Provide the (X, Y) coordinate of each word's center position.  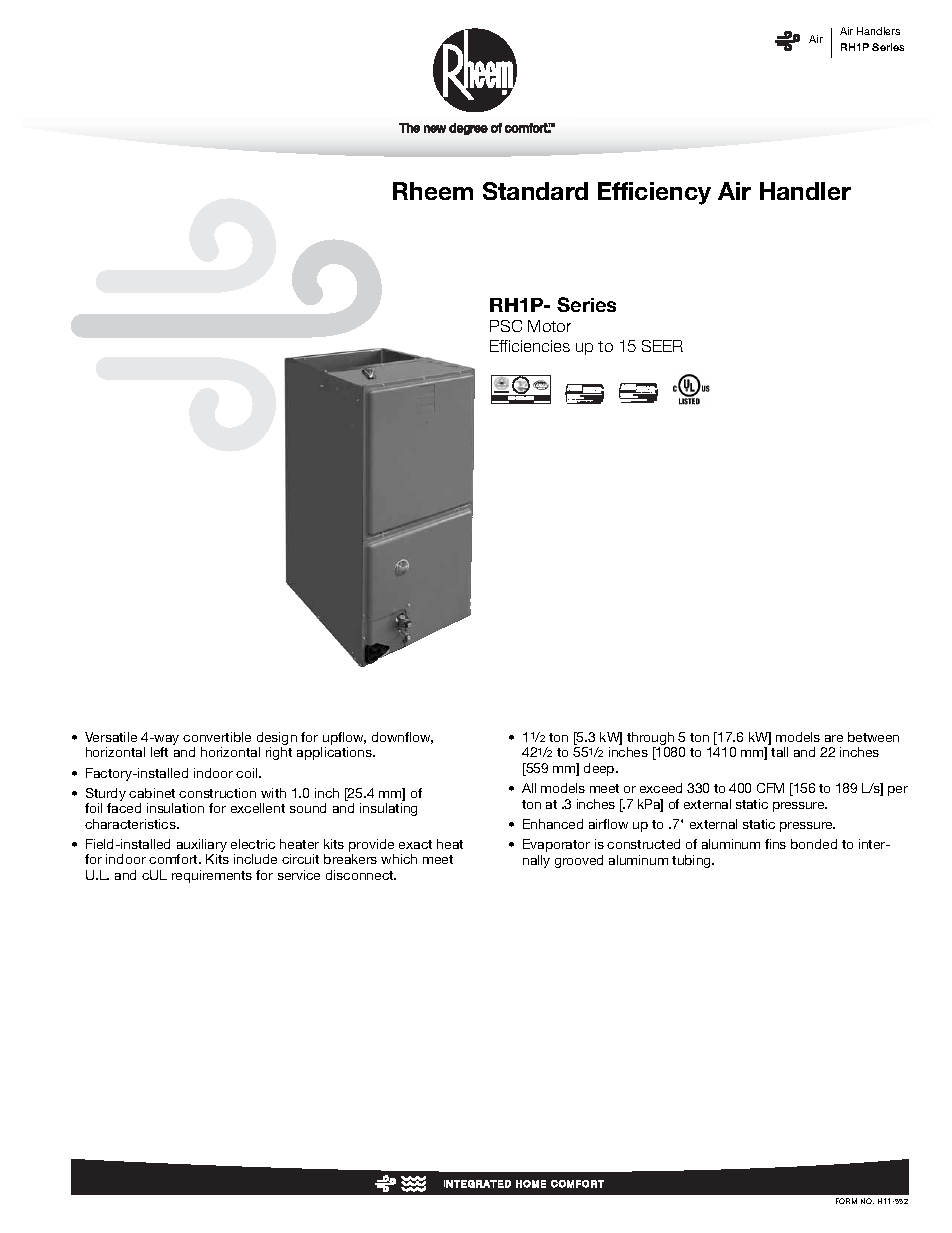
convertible (217, 737)
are (834, 738)
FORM (846, 1201)
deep (600, 769)
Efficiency (654, 193)
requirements (212, 876)
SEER (662, 346)
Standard (535, 191)
